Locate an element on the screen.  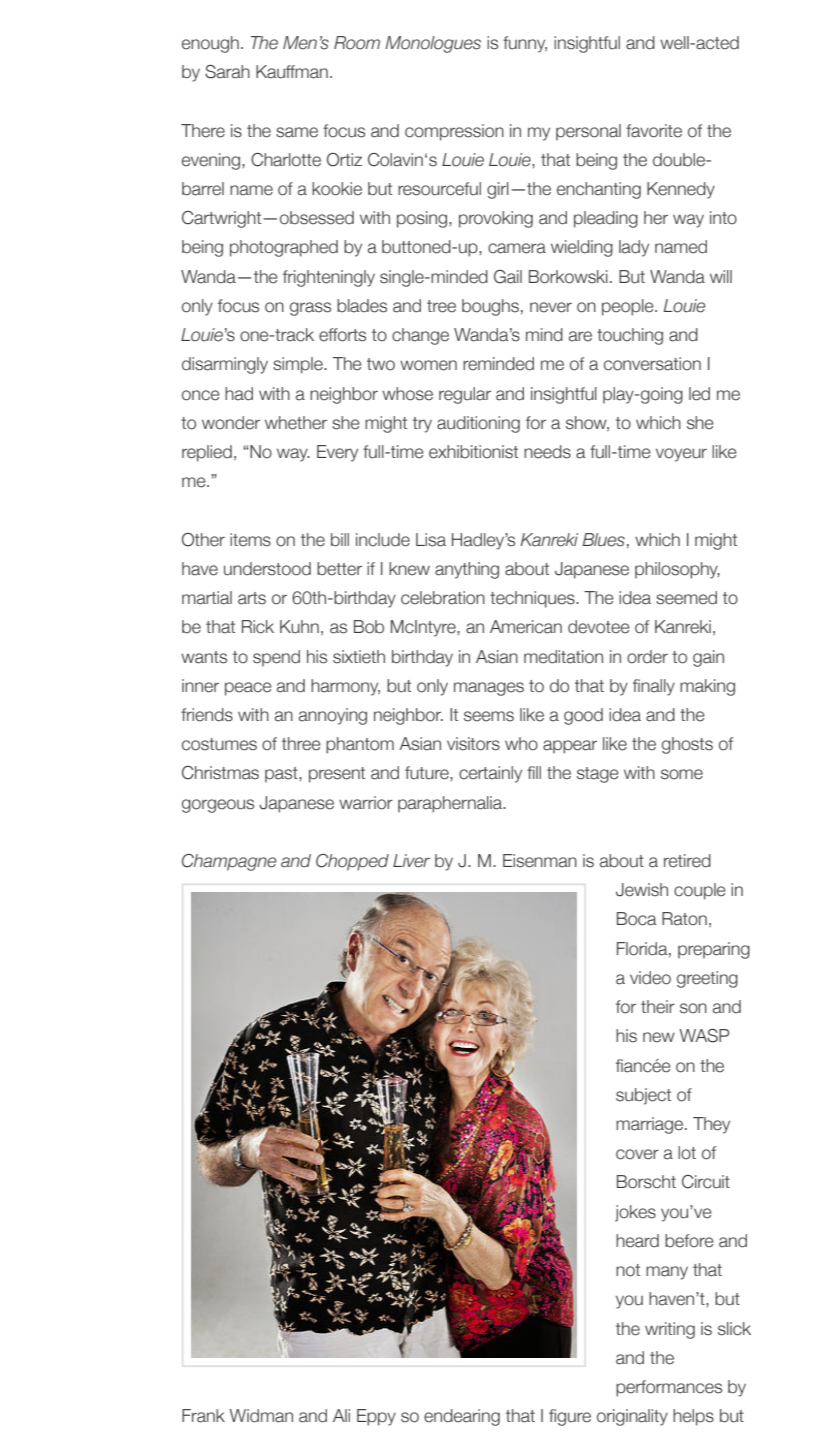
WASP is located at coordinates (704, 1036).
